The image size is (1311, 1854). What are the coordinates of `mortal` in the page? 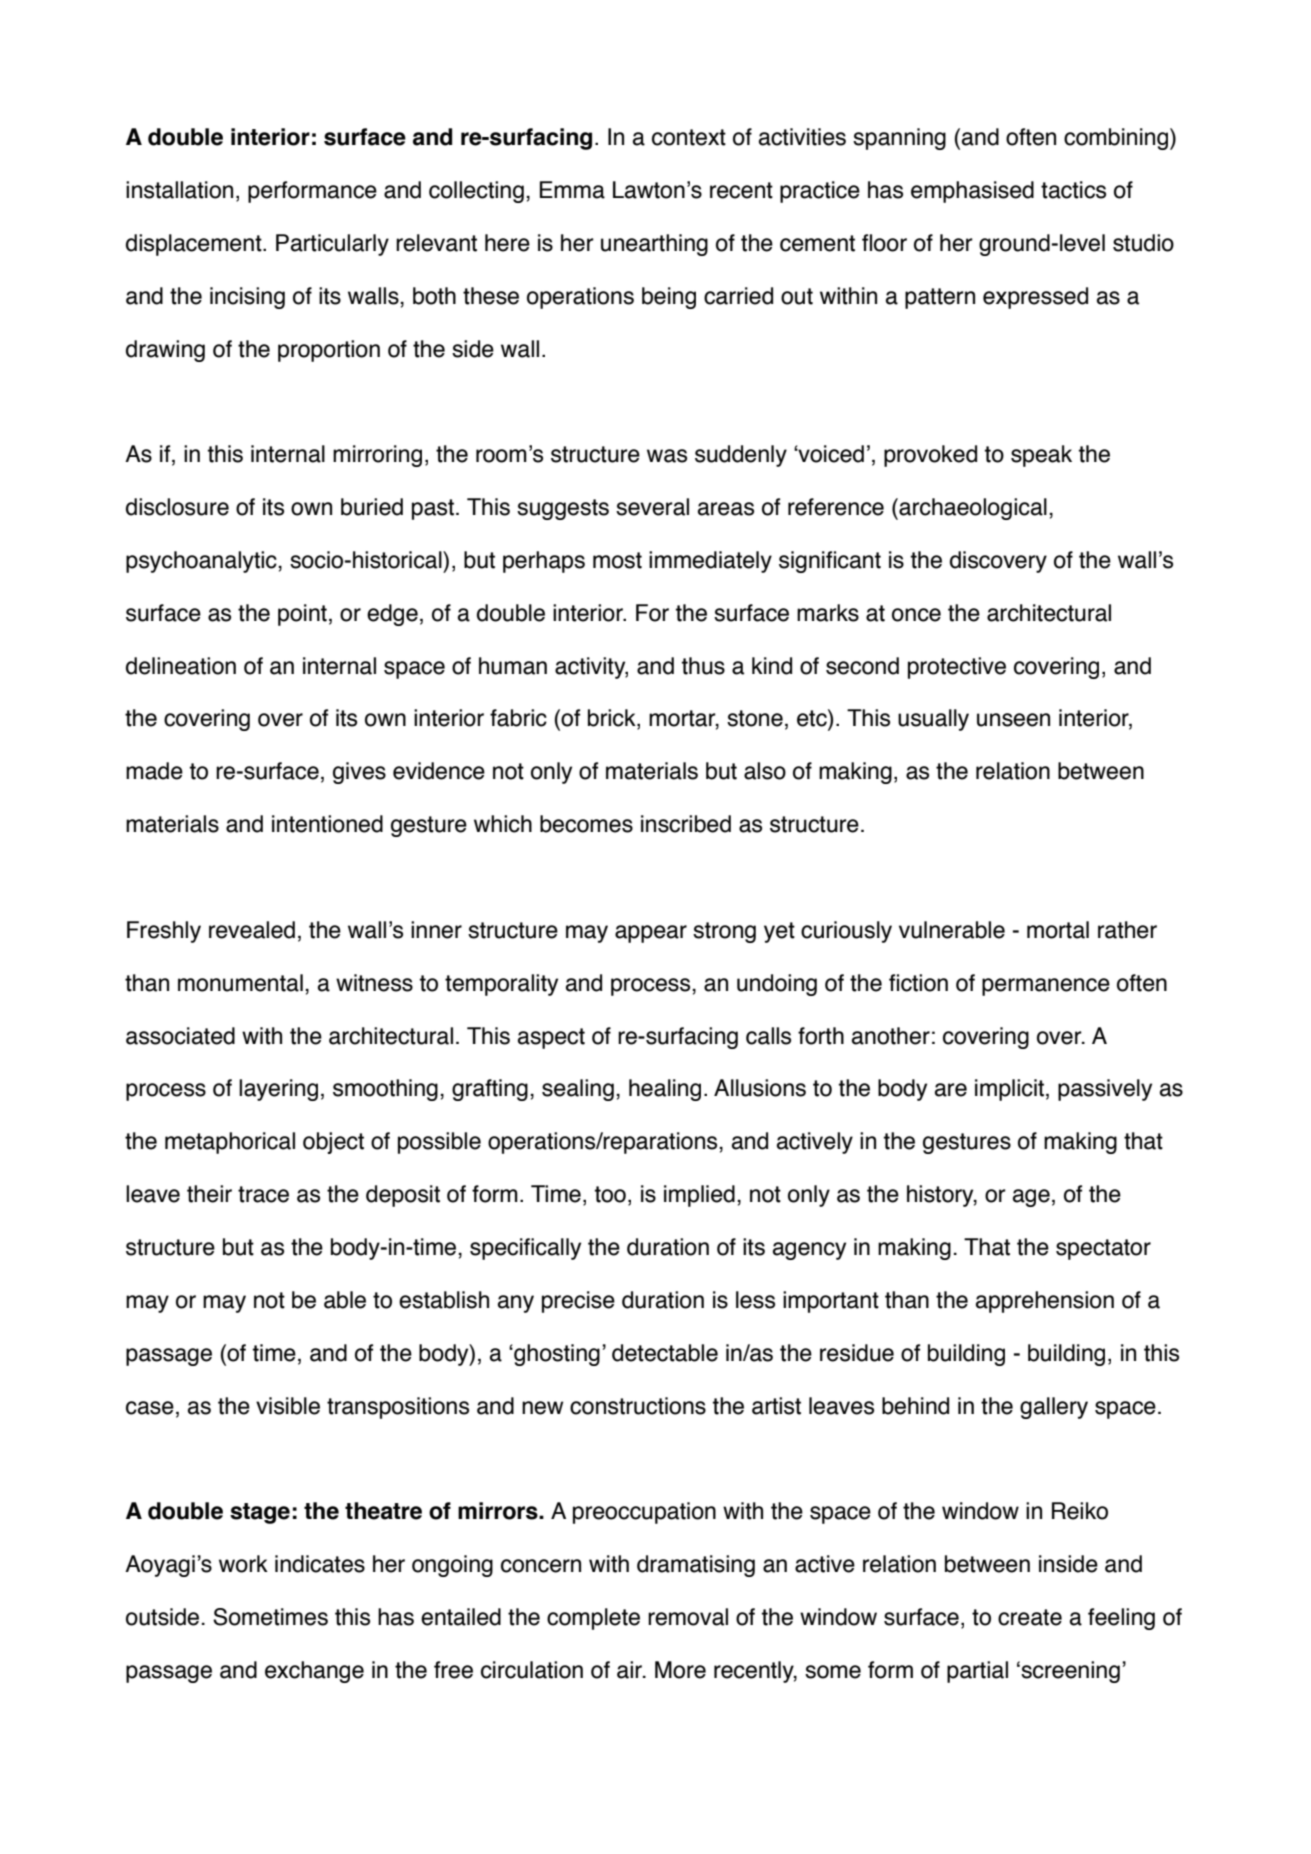 It's located at (1058, 930).
